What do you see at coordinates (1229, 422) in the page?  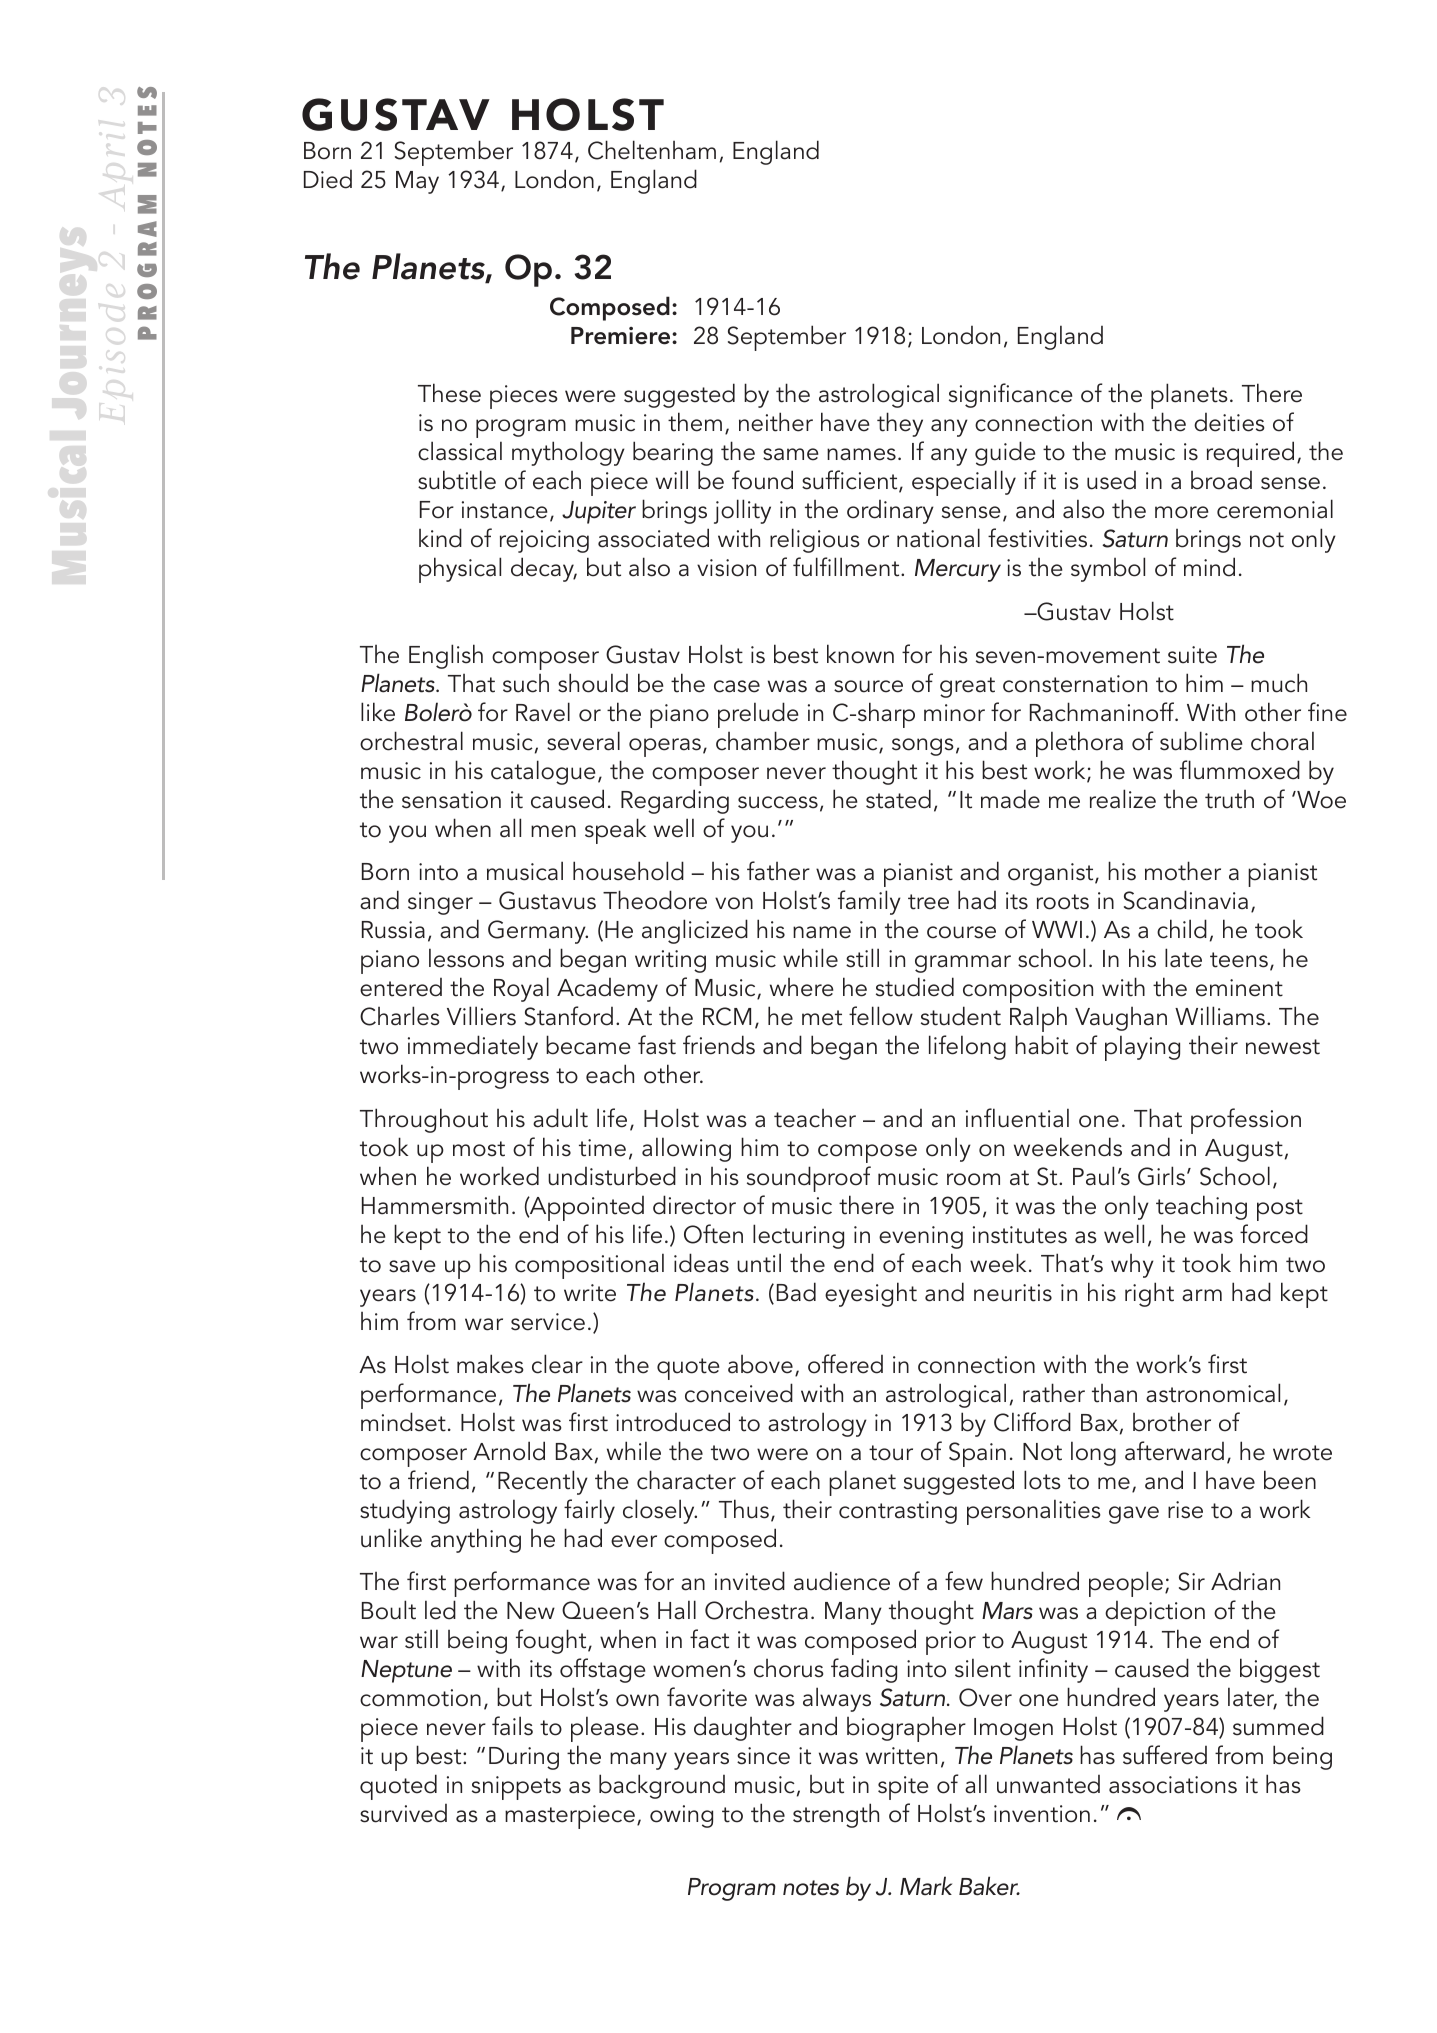 I see `deities` at bounding box center [1229, 422].
